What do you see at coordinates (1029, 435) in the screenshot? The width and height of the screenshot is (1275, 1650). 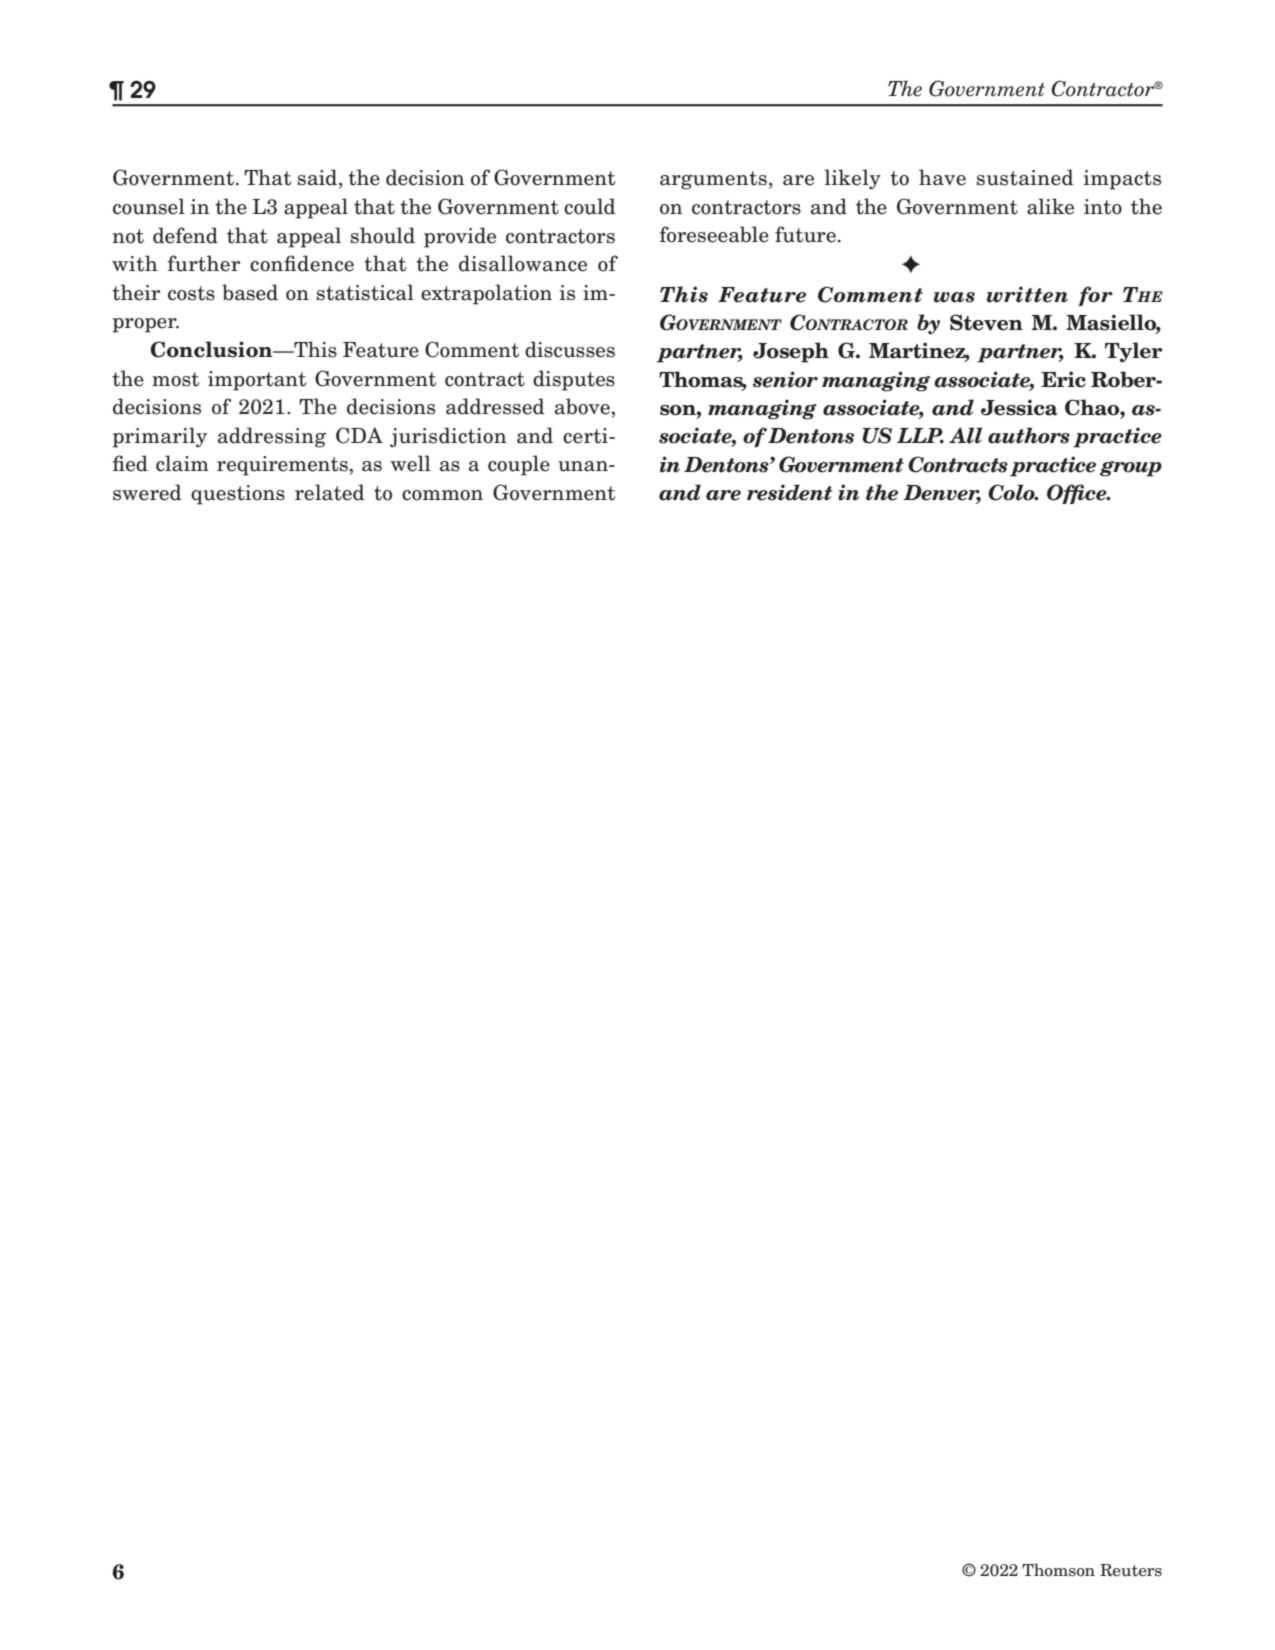 I see `authors` at bounding box center [1029, 435].
